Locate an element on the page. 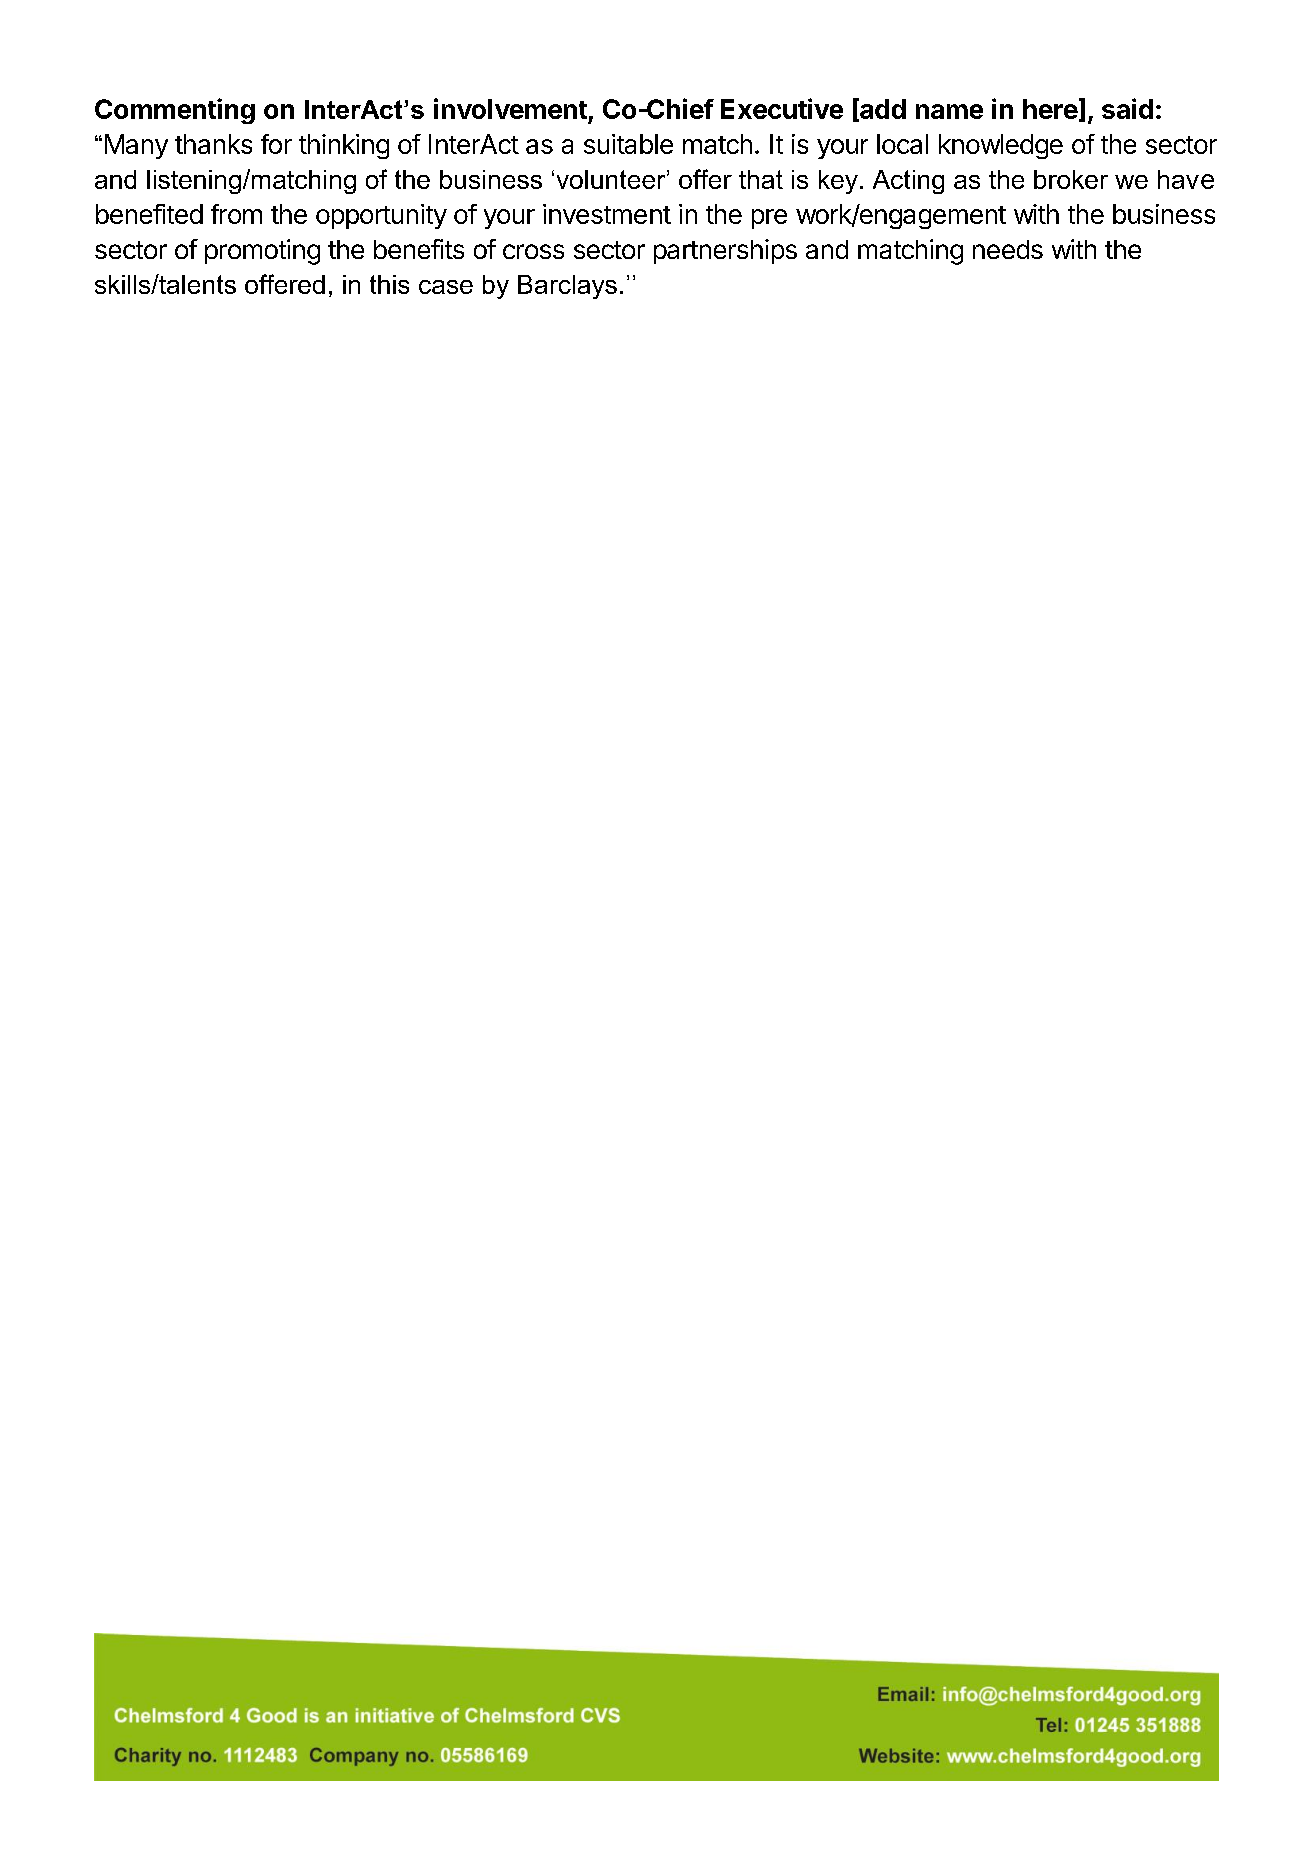  thinking is located at coordinates (344, 146).
